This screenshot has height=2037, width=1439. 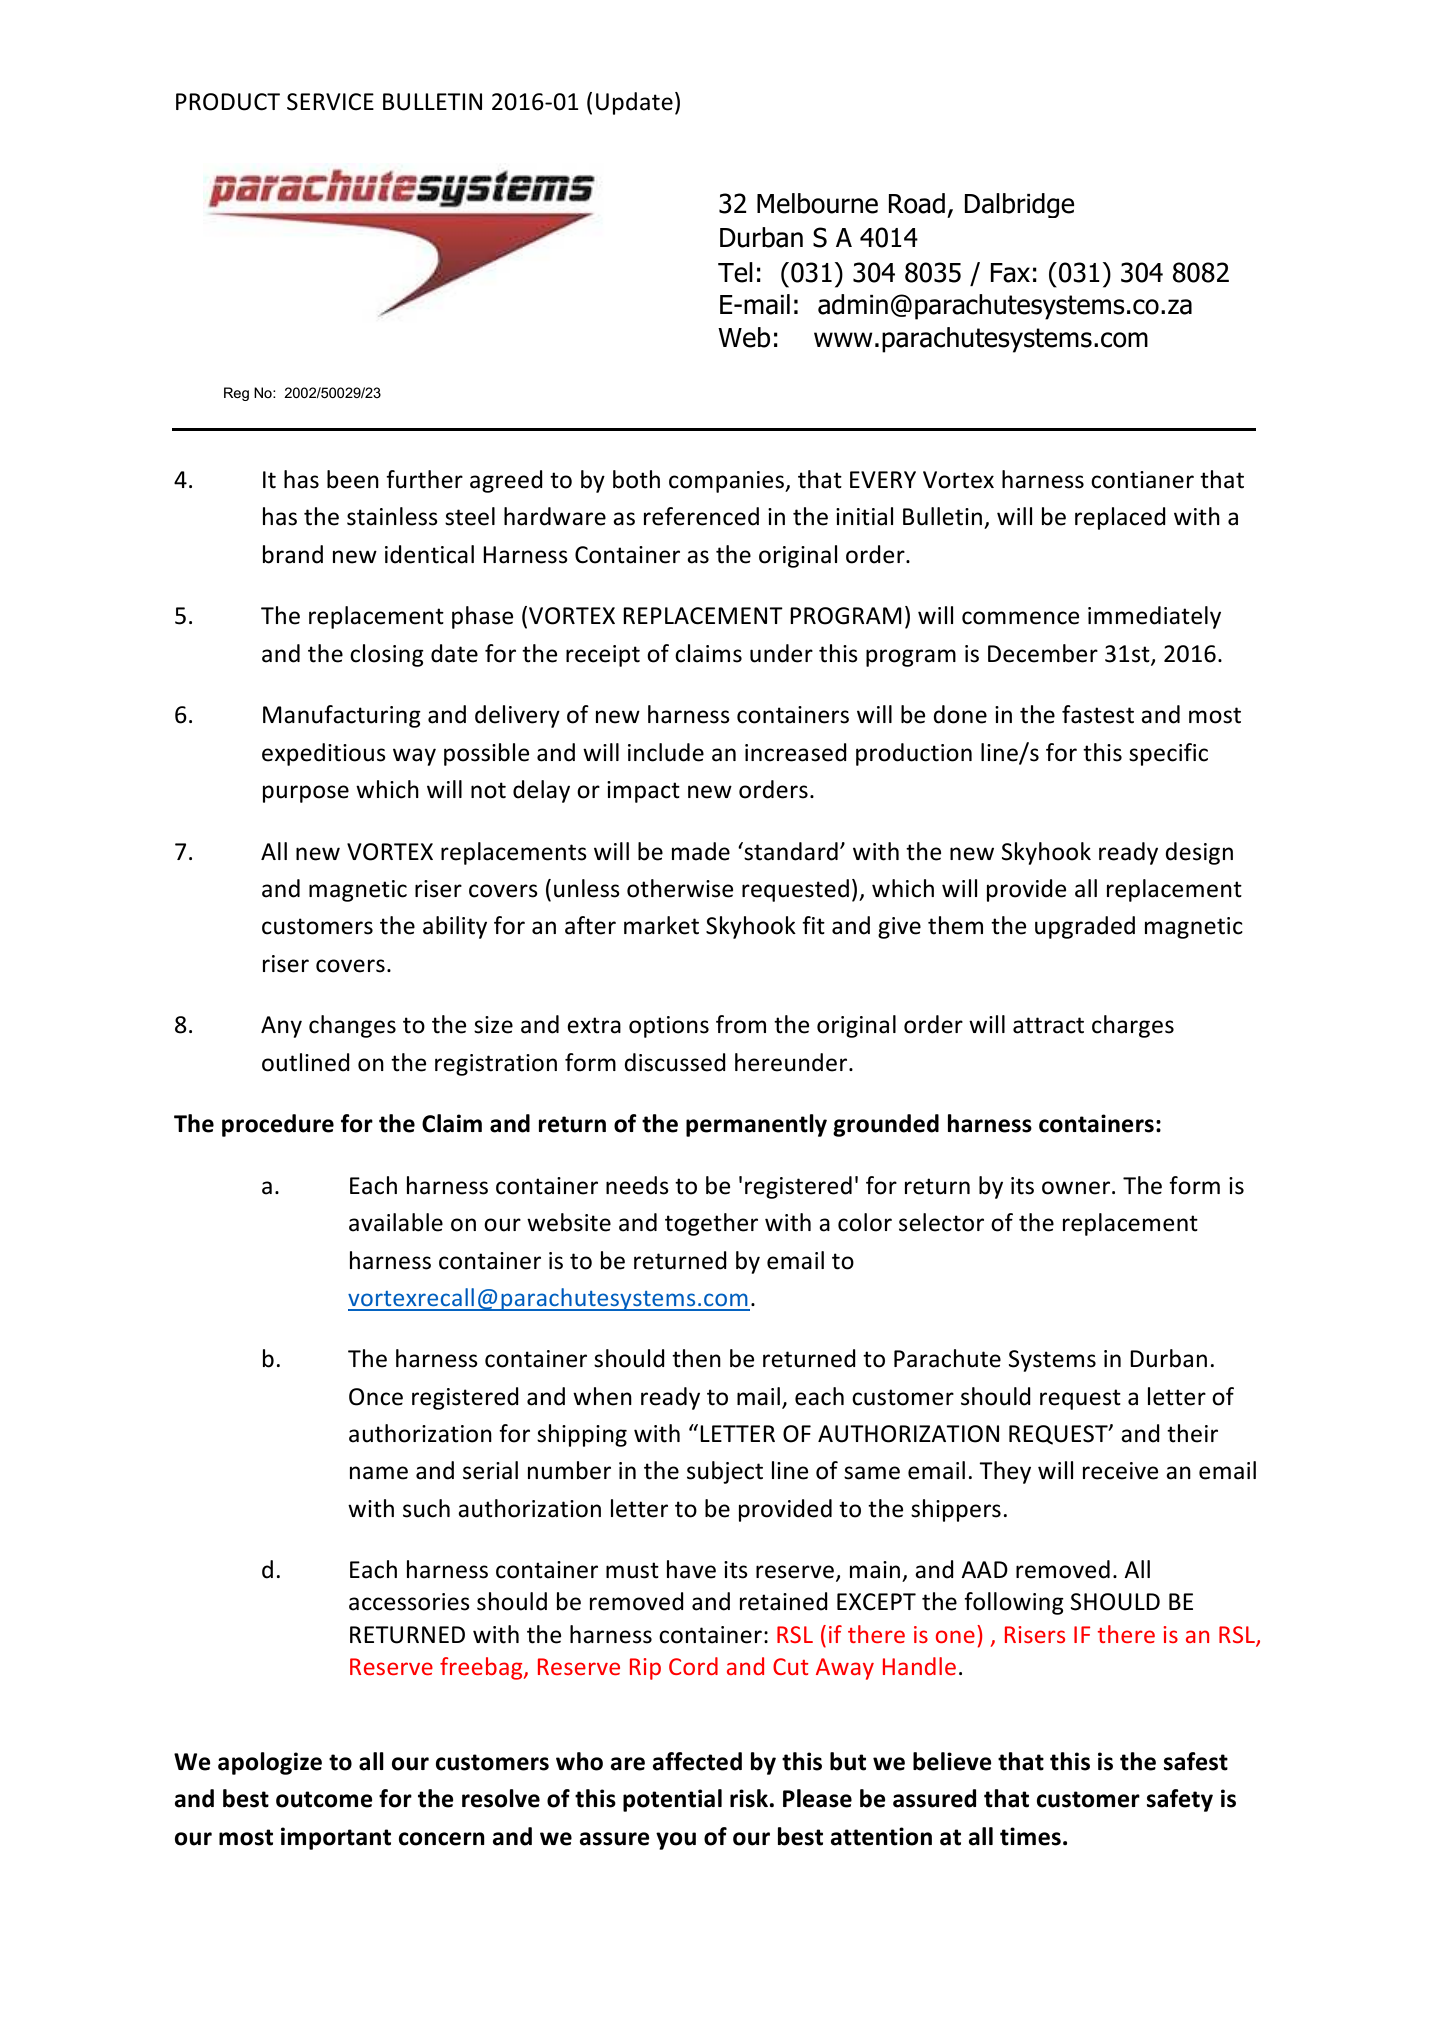 I want to click on fastest, so click(x=1098, y=714).
